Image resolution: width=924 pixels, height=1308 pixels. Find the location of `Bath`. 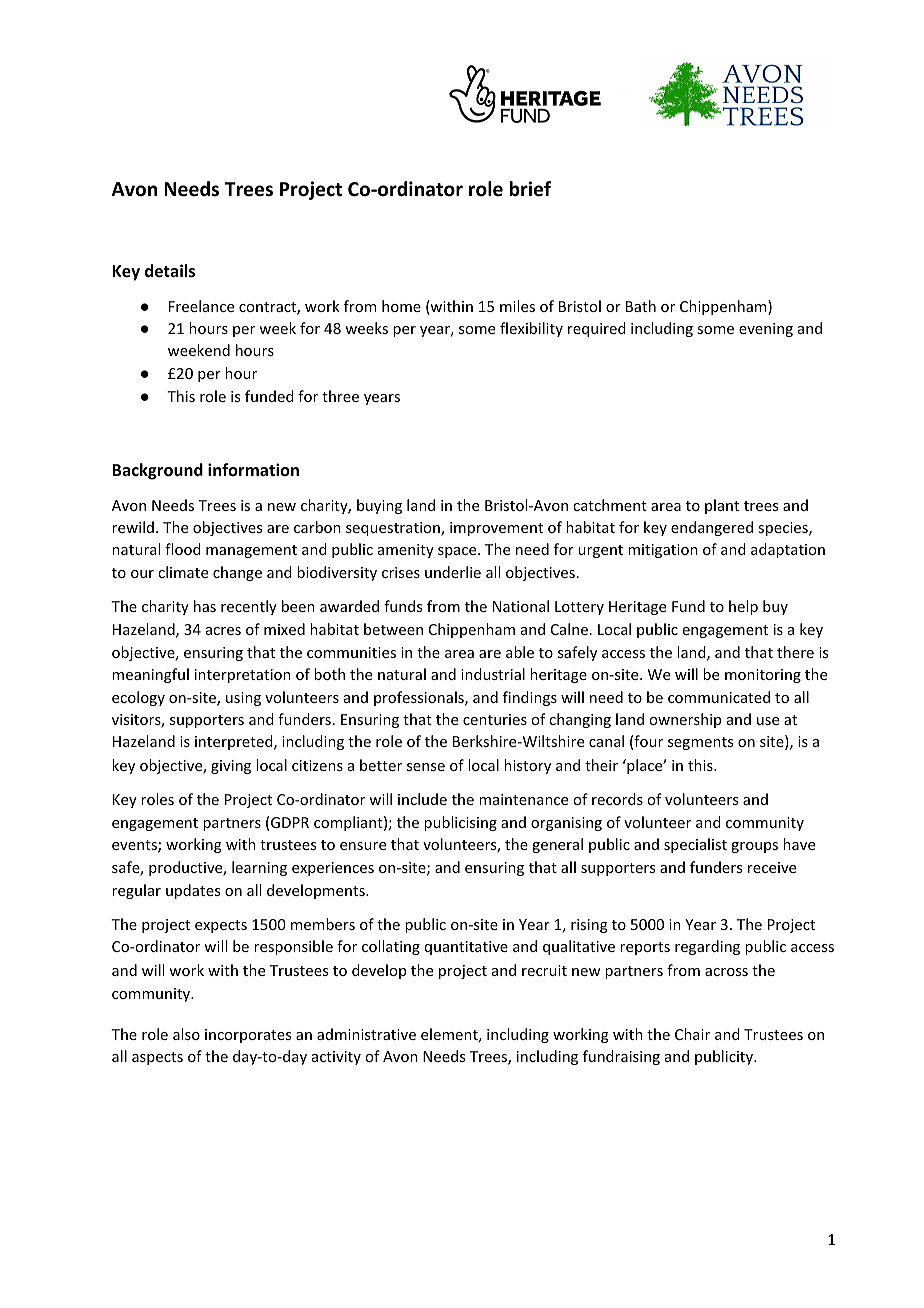

Bath is located at coordinates (641, 306).
